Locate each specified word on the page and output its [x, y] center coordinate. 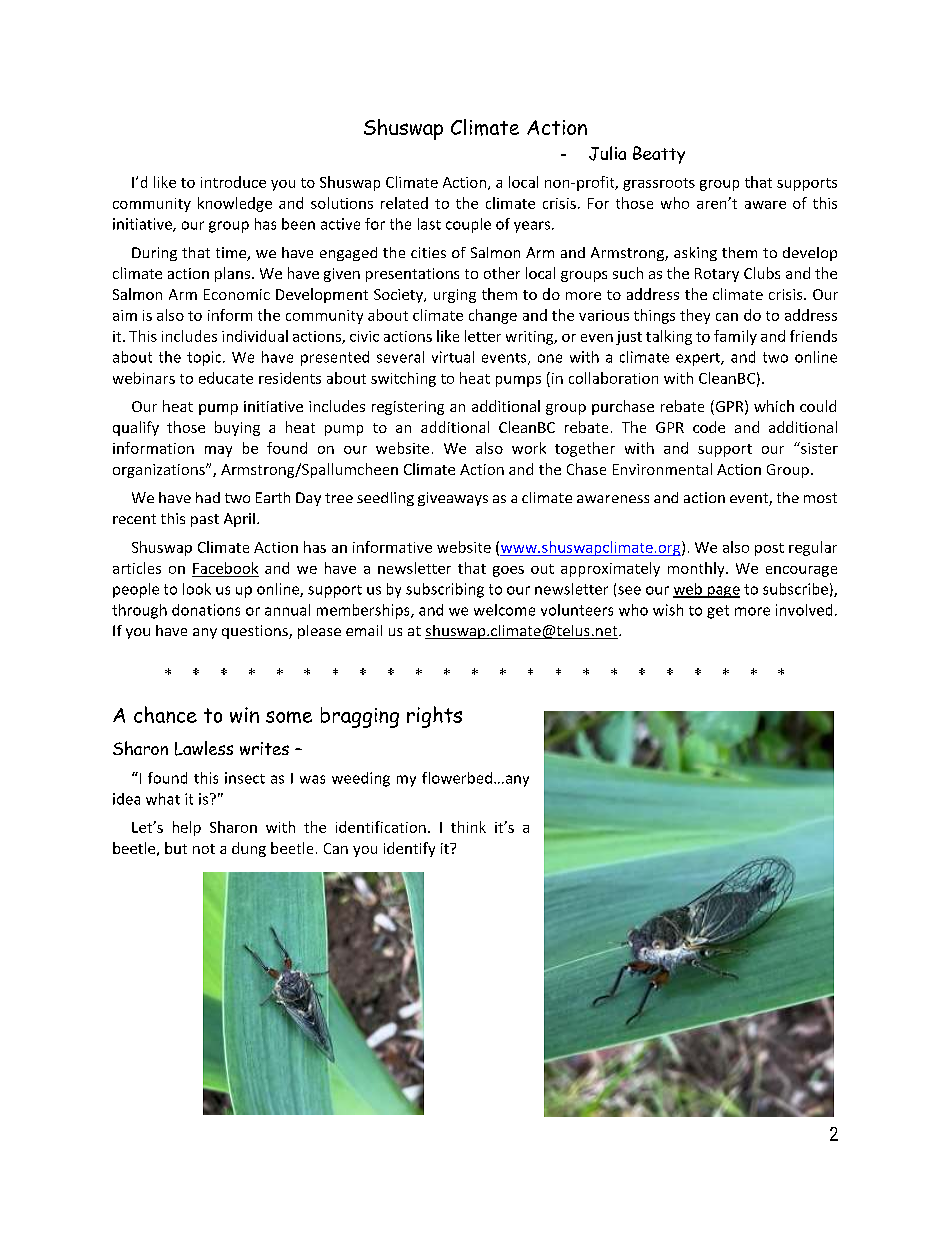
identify [409, 849]
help [187, 828]
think [468, 827]
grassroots [659, 184]
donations [206, 610]
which [774, 406]
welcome [504, 610]
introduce [233, 182]
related [404, 203]
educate [226, 378]
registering [408, 408]
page [722, 592]
